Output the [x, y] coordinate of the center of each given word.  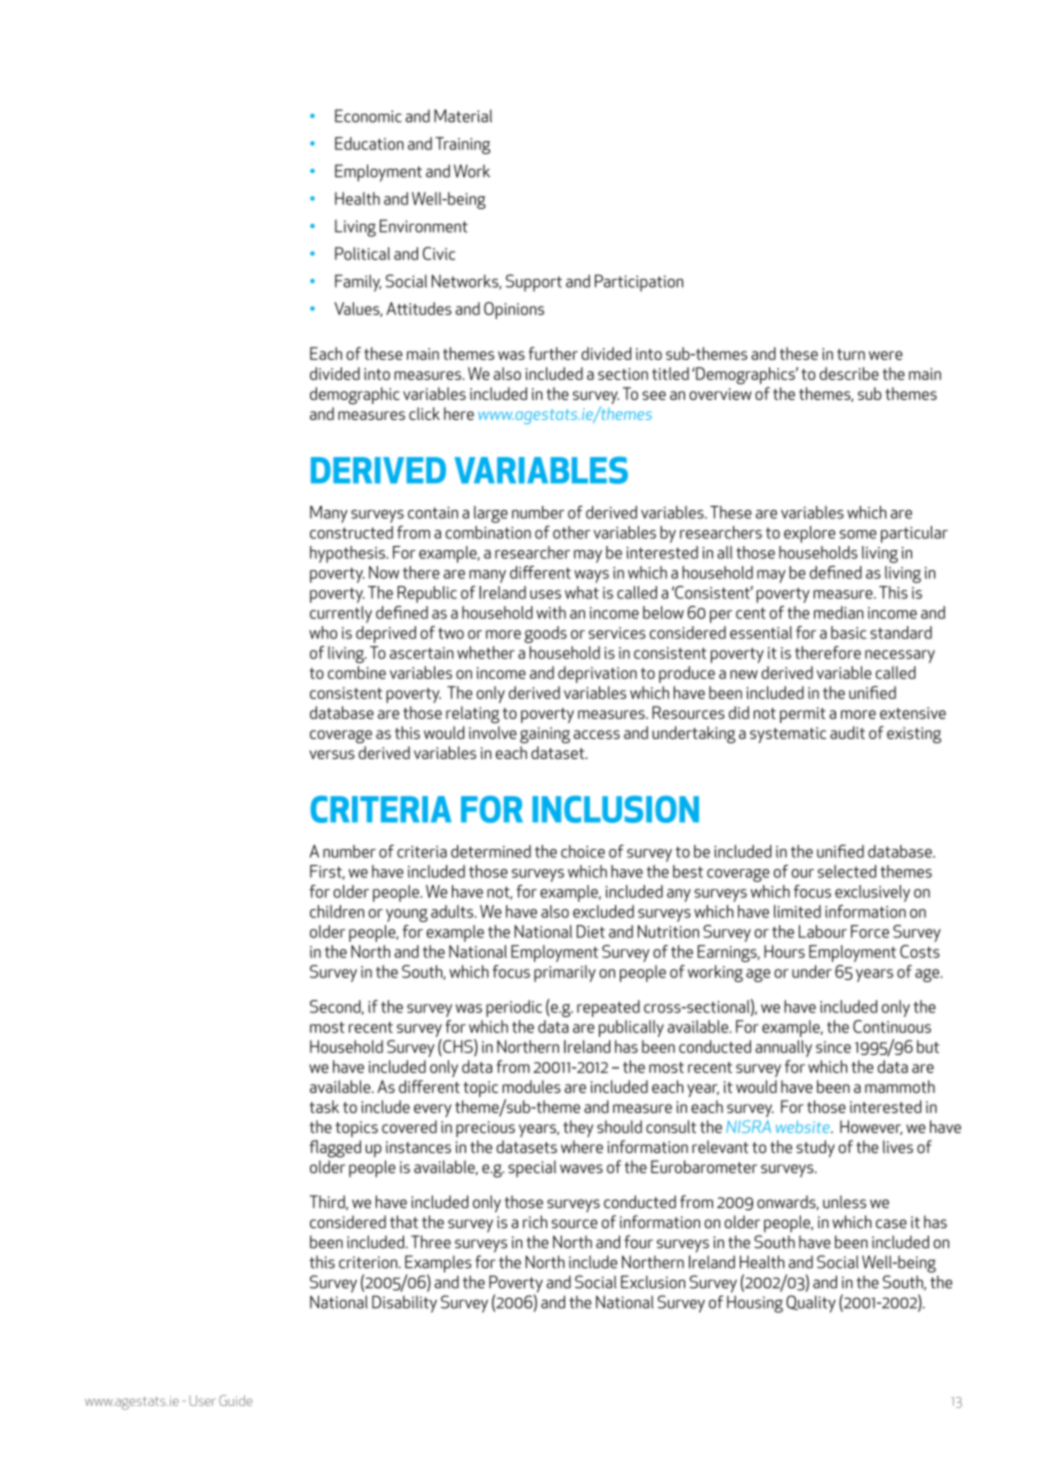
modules [531, 1086]
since [833, 1047]
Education [369, 143]
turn [851, 354]
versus [332, 754]
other [571, 532]
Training [462, 145]
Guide [235, 1400]
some [858, 534]
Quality [811, 1304]
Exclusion [653, 1282]
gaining [545, 735]
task [324, 1106]
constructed [351, 532]
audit [847, 732]
